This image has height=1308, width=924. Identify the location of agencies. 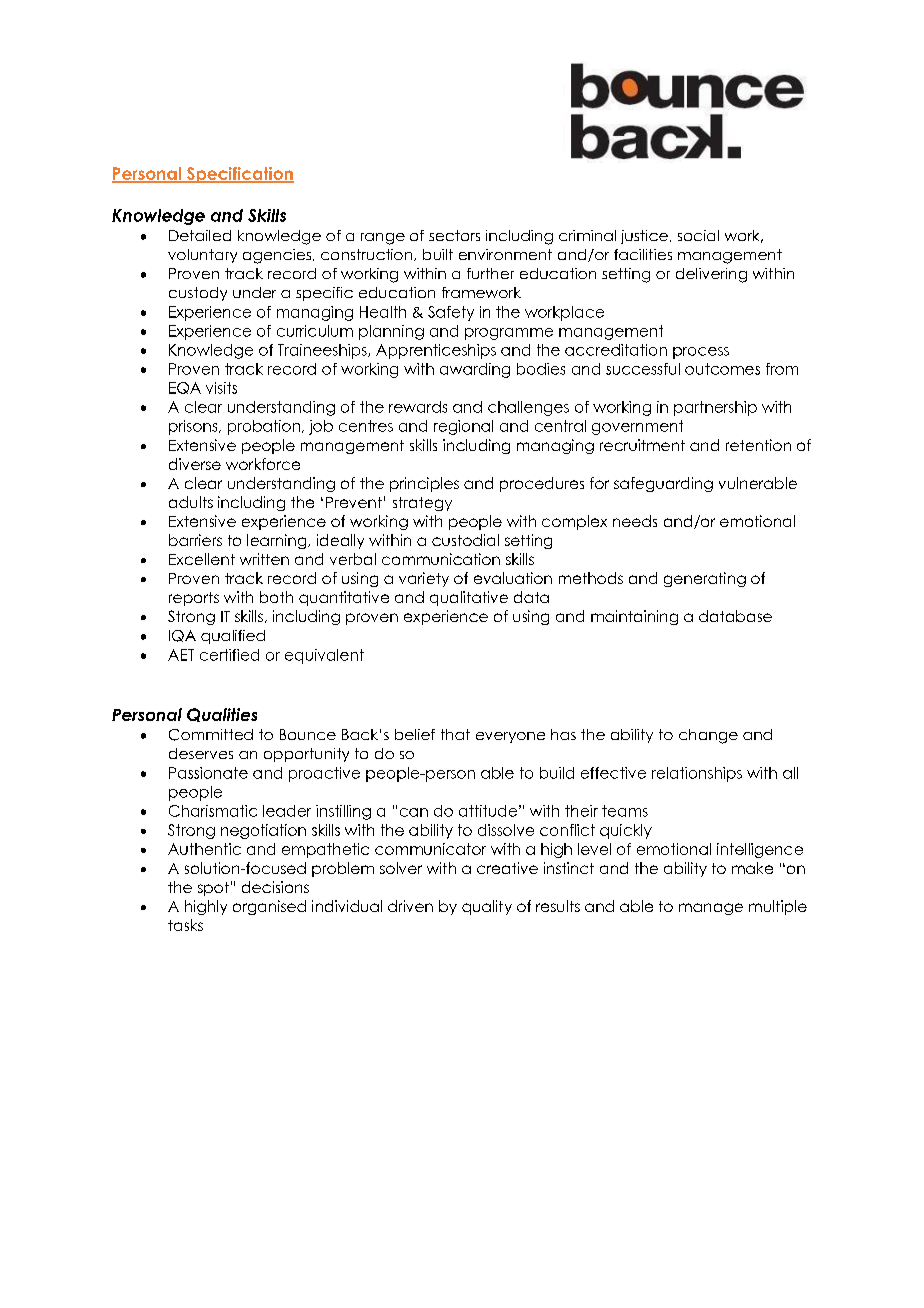
(278, 256).
